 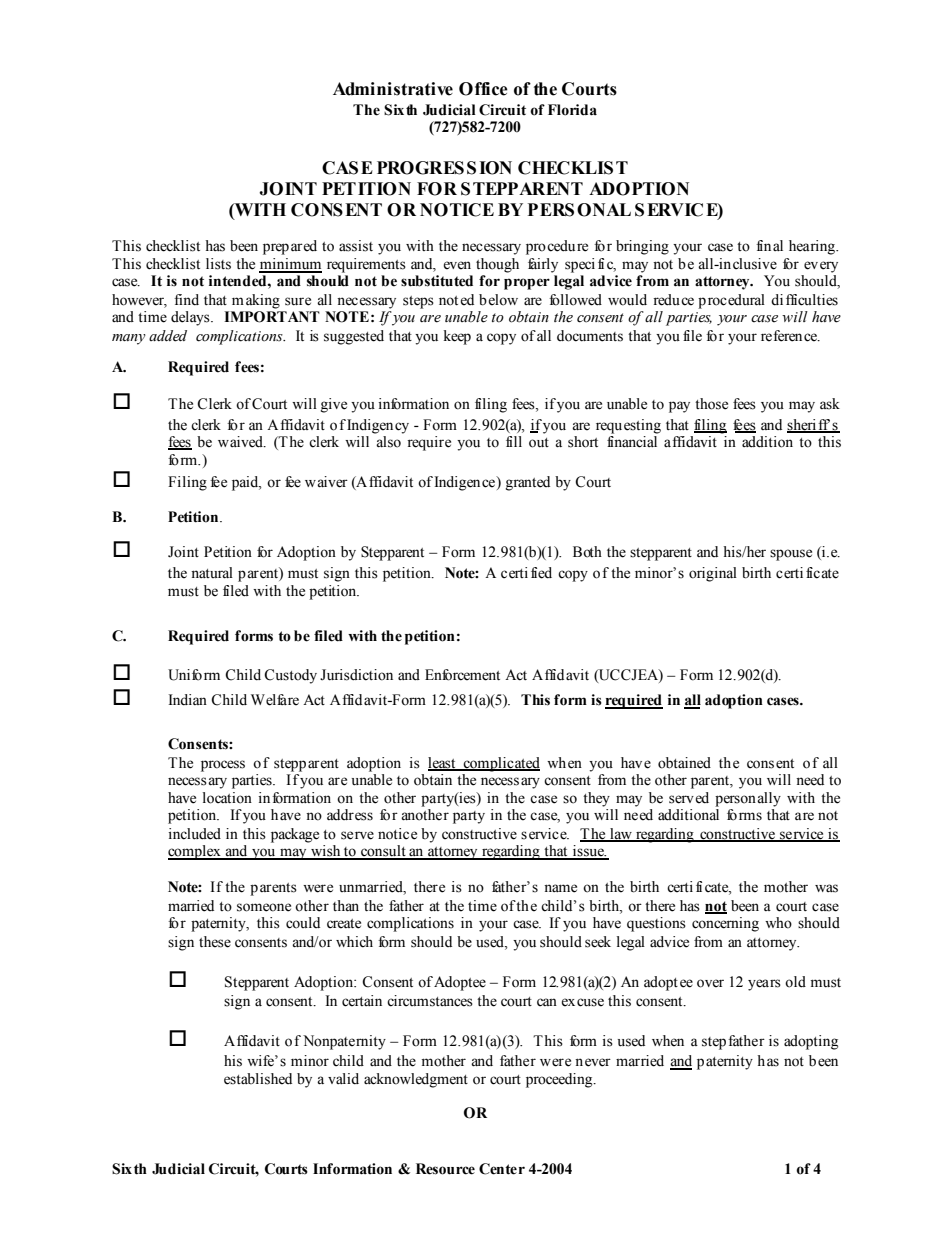 What do you see at coordinates (713, 574) in the screenshot?
I see `original` at bounding box center [713, 574].
